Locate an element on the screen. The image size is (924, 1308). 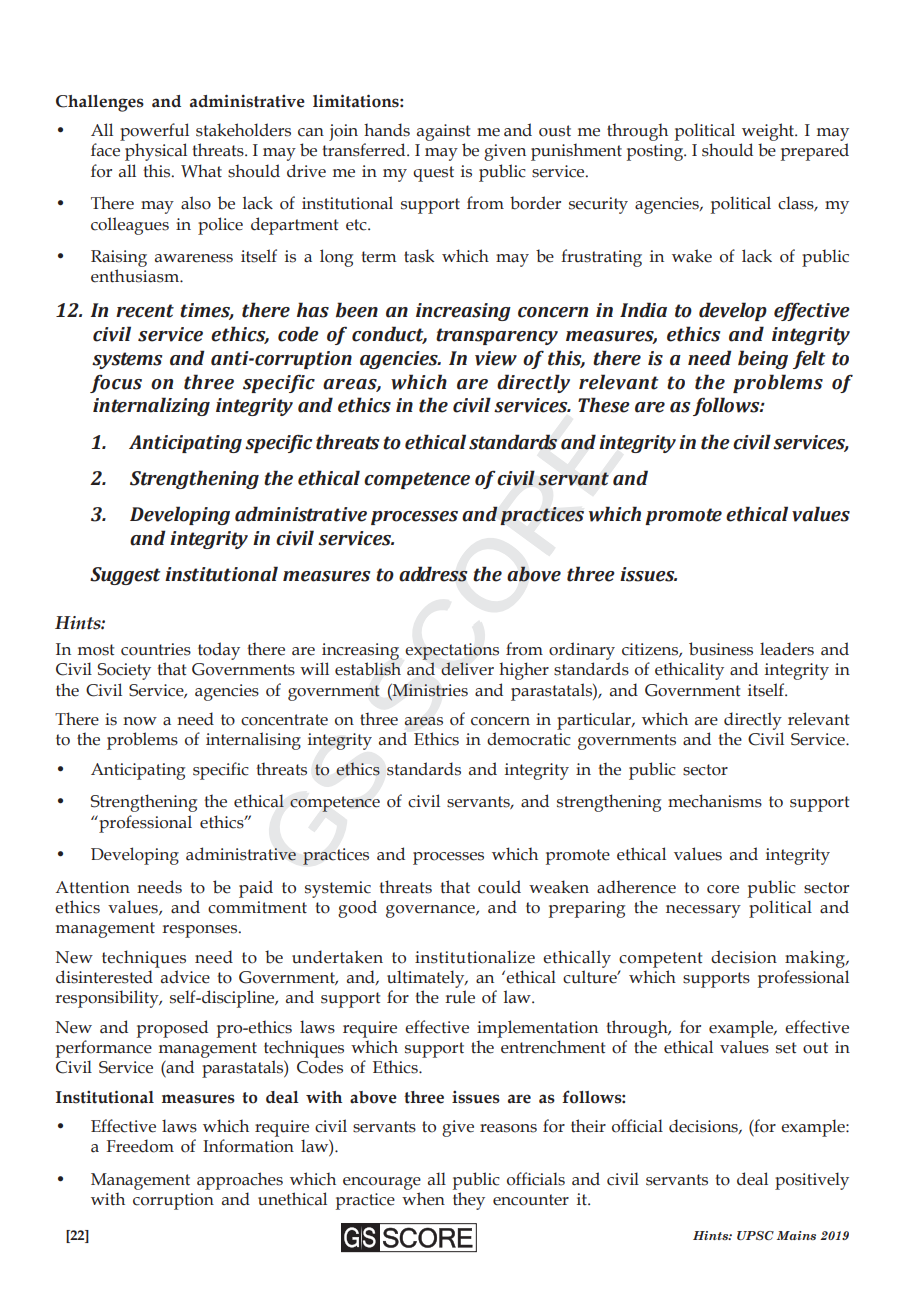
weight is located at coordinates (768, 133).
